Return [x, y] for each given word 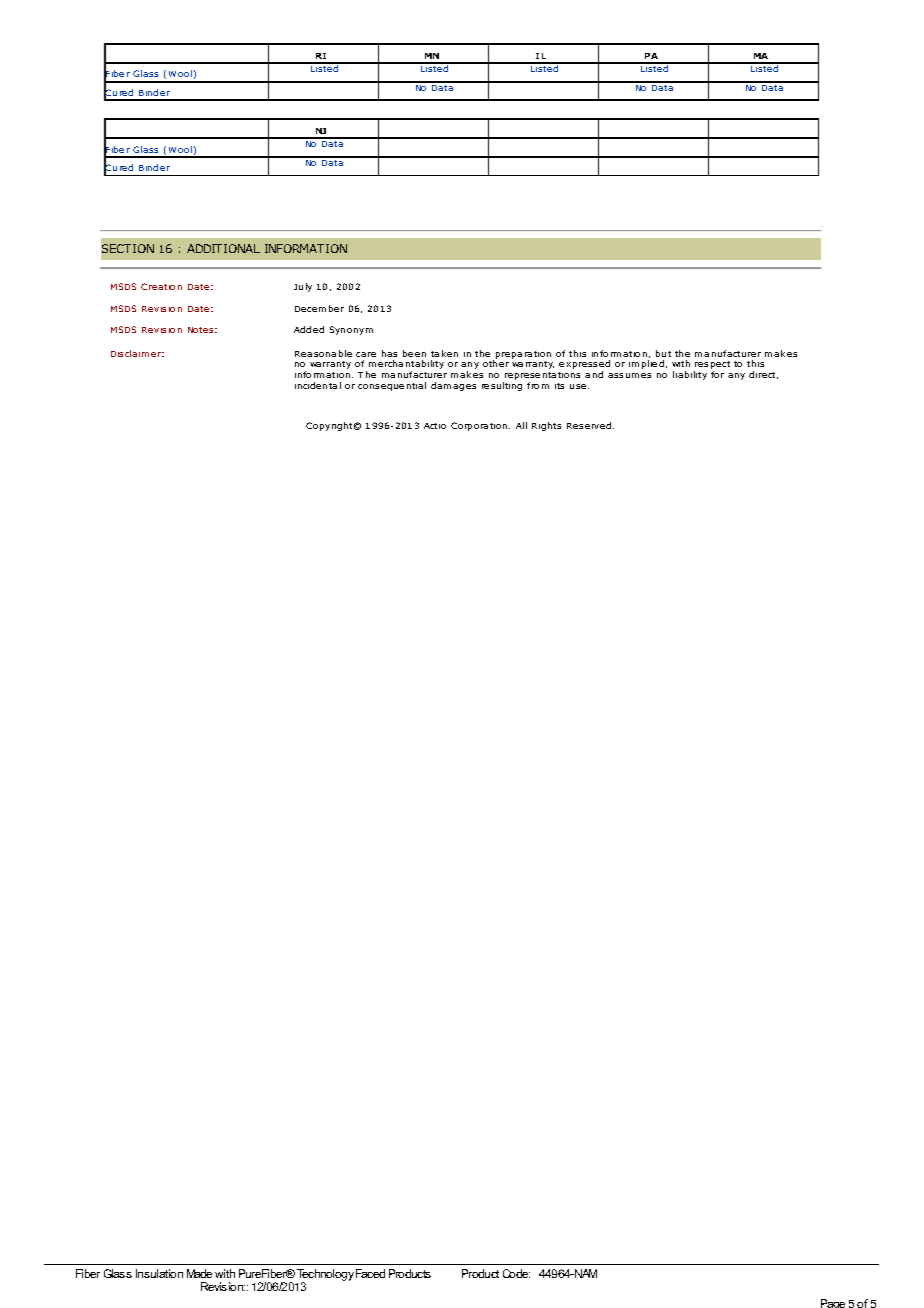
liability [690, 375]
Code [516, 1273]
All [521, 425]
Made [199, 1273]
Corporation [480, 426]
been [414, 353]
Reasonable [323, 353]
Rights [546, 426]
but [663, 353]
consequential [392, 386]
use [579, 386]
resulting [502, 386]
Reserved [590, 425]
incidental [318, 385]
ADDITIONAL [223, 248]
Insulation [159, 1273]
